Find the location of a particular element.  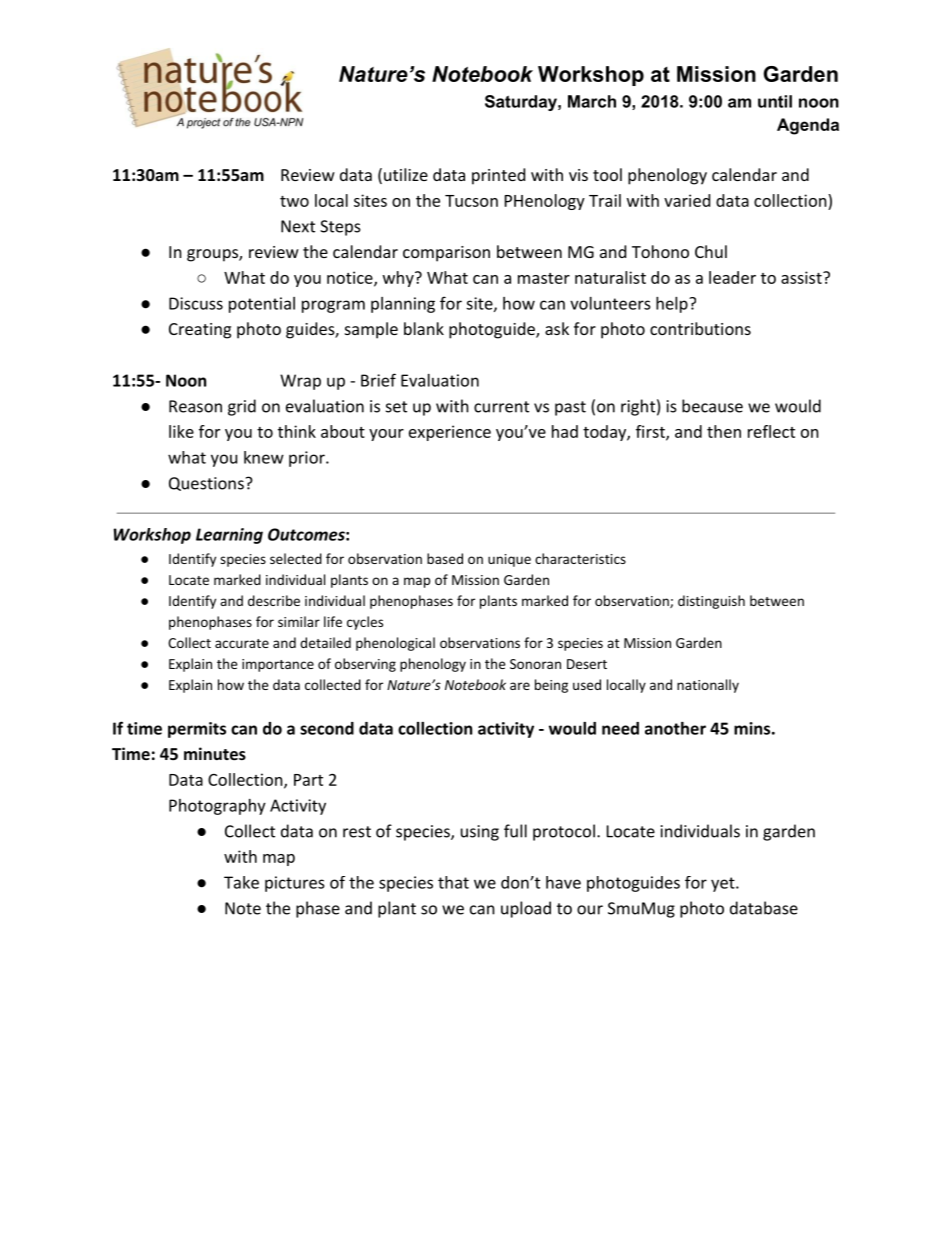

yet is located at coordinates (723, 884).
